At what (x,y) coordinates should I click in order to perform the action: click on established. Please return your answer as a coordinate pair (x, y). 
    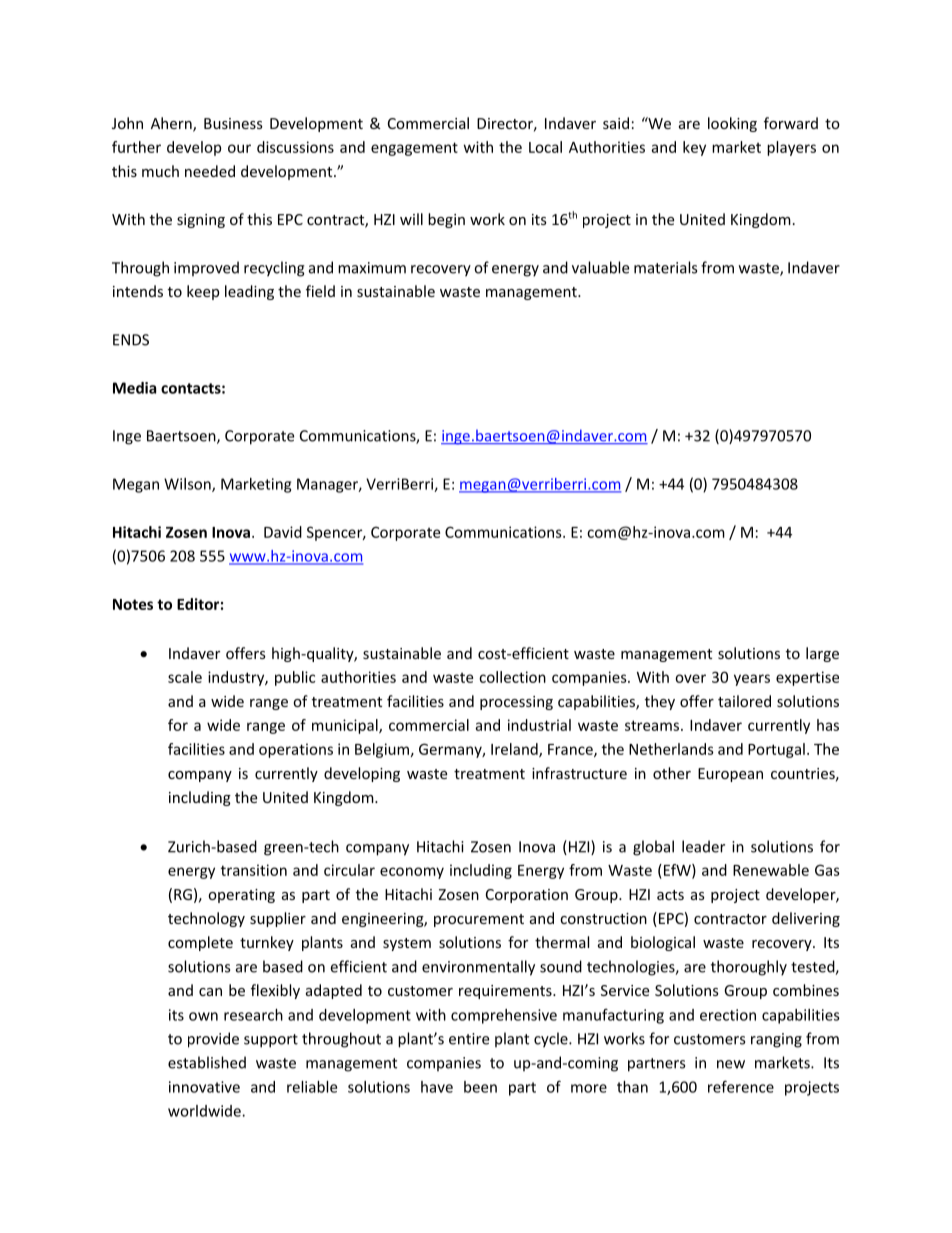
    Looking at the image, I should click on (207, 1062).
